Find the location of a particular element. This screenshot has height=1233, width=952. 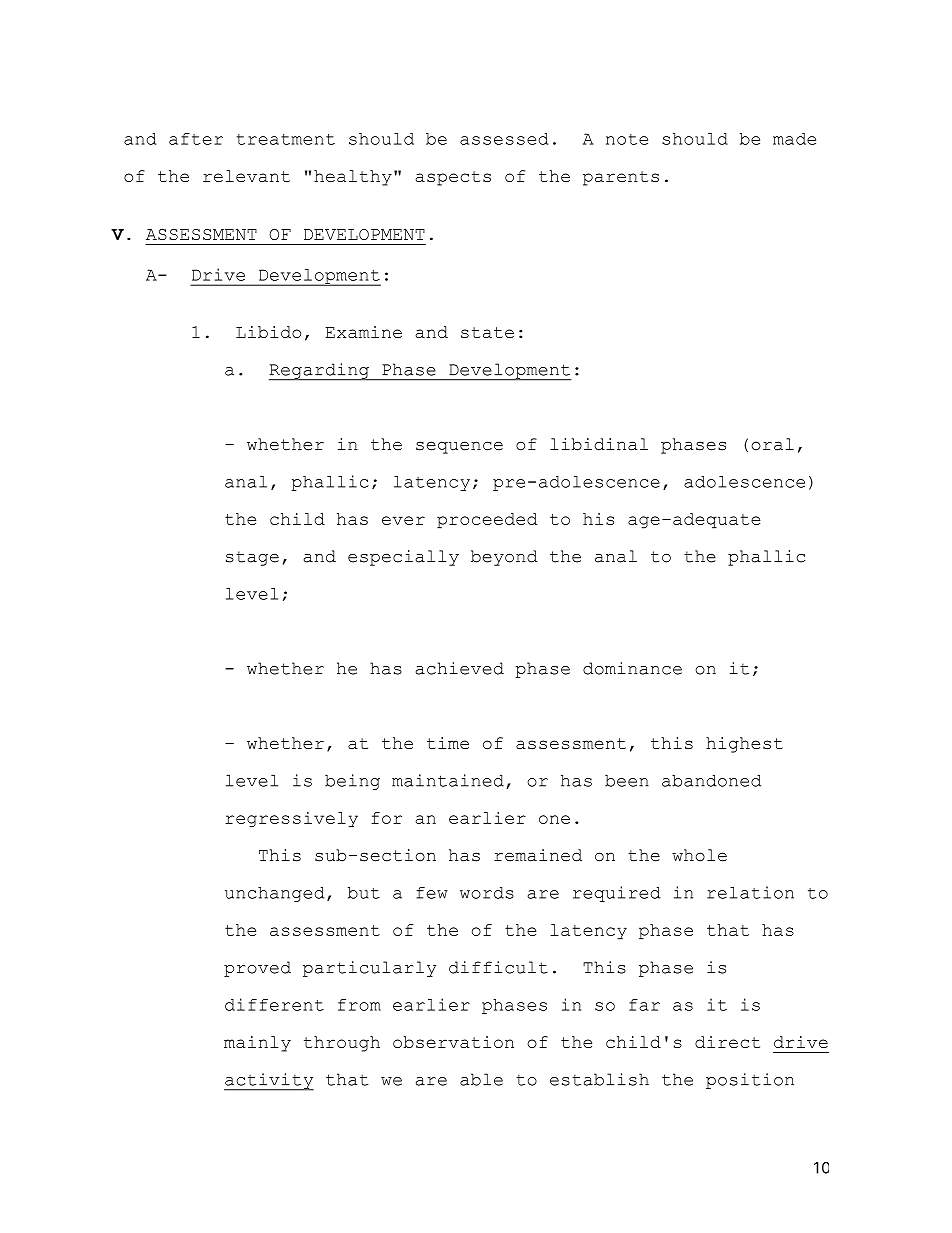

relevant is located at coordinates (246, 176).
